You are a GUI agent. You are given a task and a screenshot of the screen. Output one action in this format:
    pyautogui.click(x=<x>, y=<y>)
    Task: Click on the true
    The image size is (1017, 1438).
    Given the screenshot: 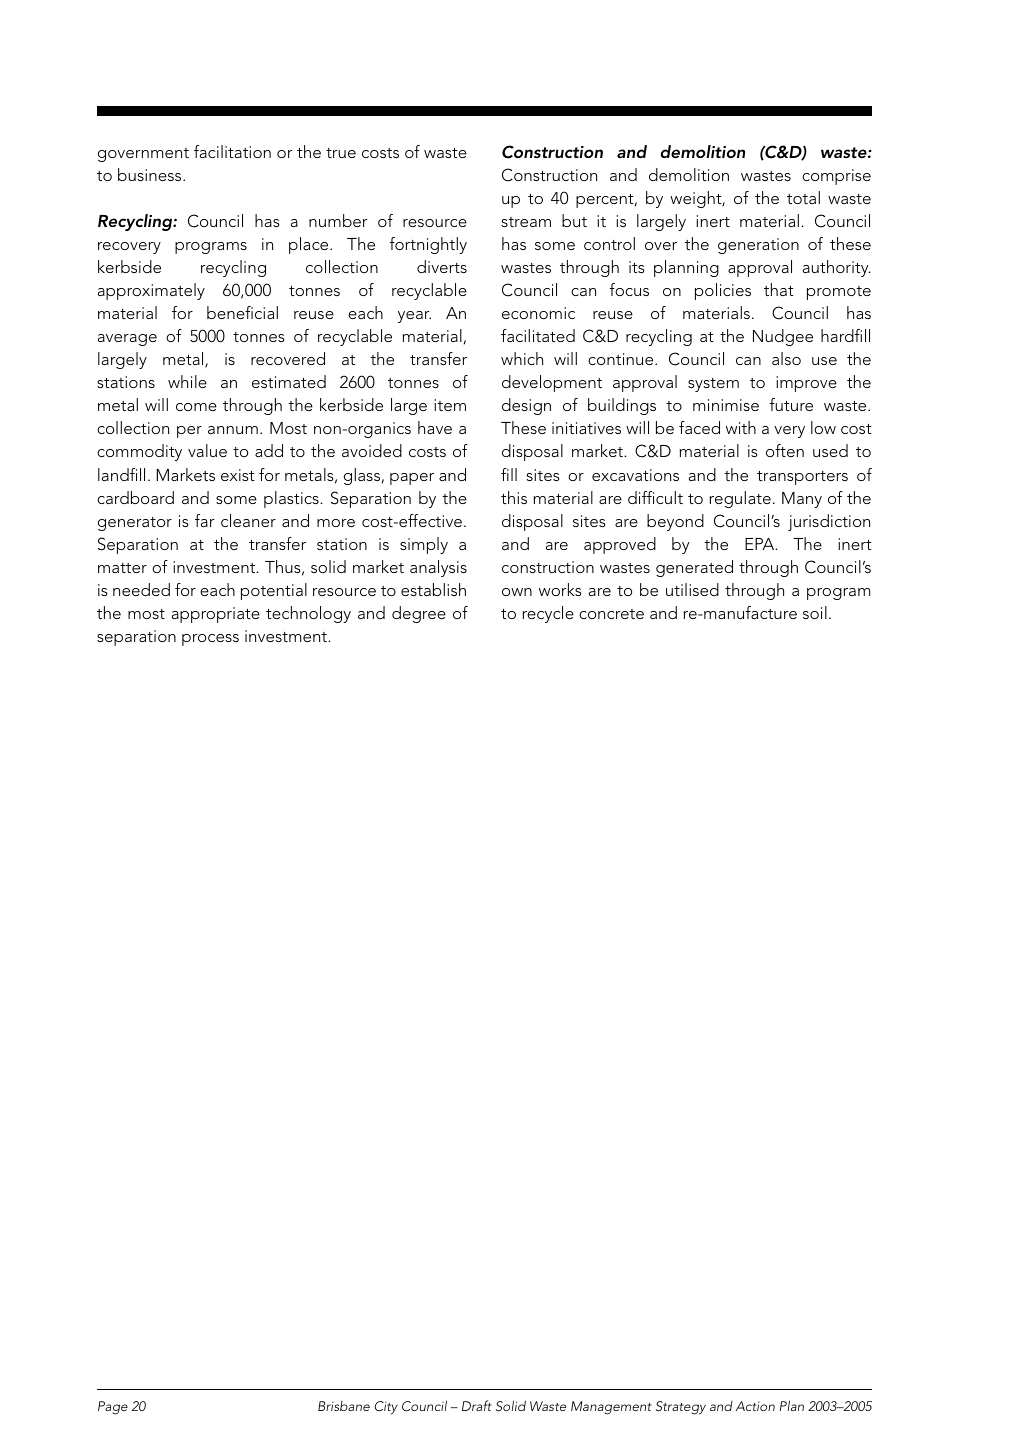 What is the action you would take?
    pyautogui.click(x=341, y=153)
